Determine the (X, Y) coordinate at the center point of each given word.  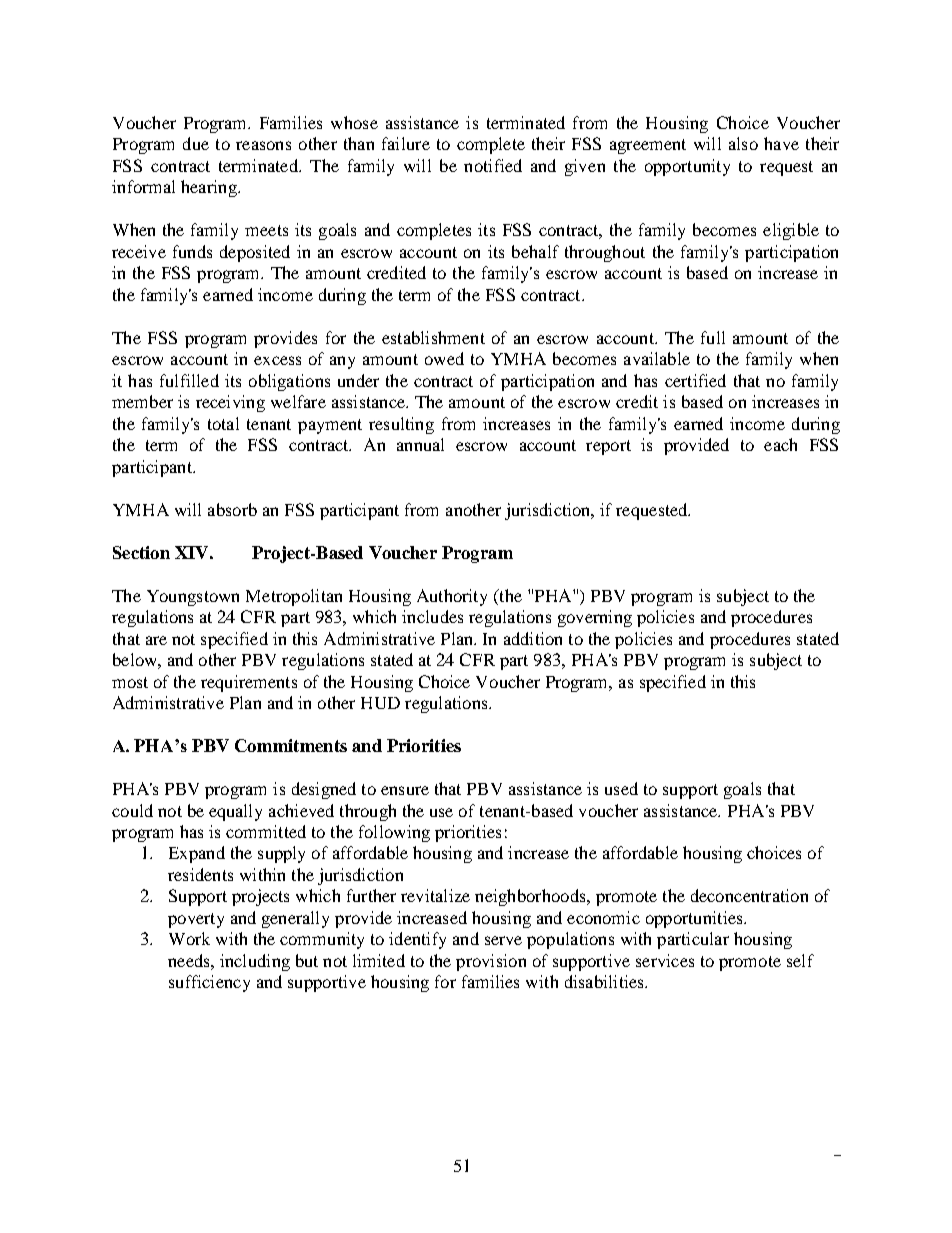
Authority (452, 597)
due (196, 143)
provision (491, 962)
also (743, 143)
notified (493, 165)
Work (189, 938)
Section (141, 552)
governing (595, 618)
